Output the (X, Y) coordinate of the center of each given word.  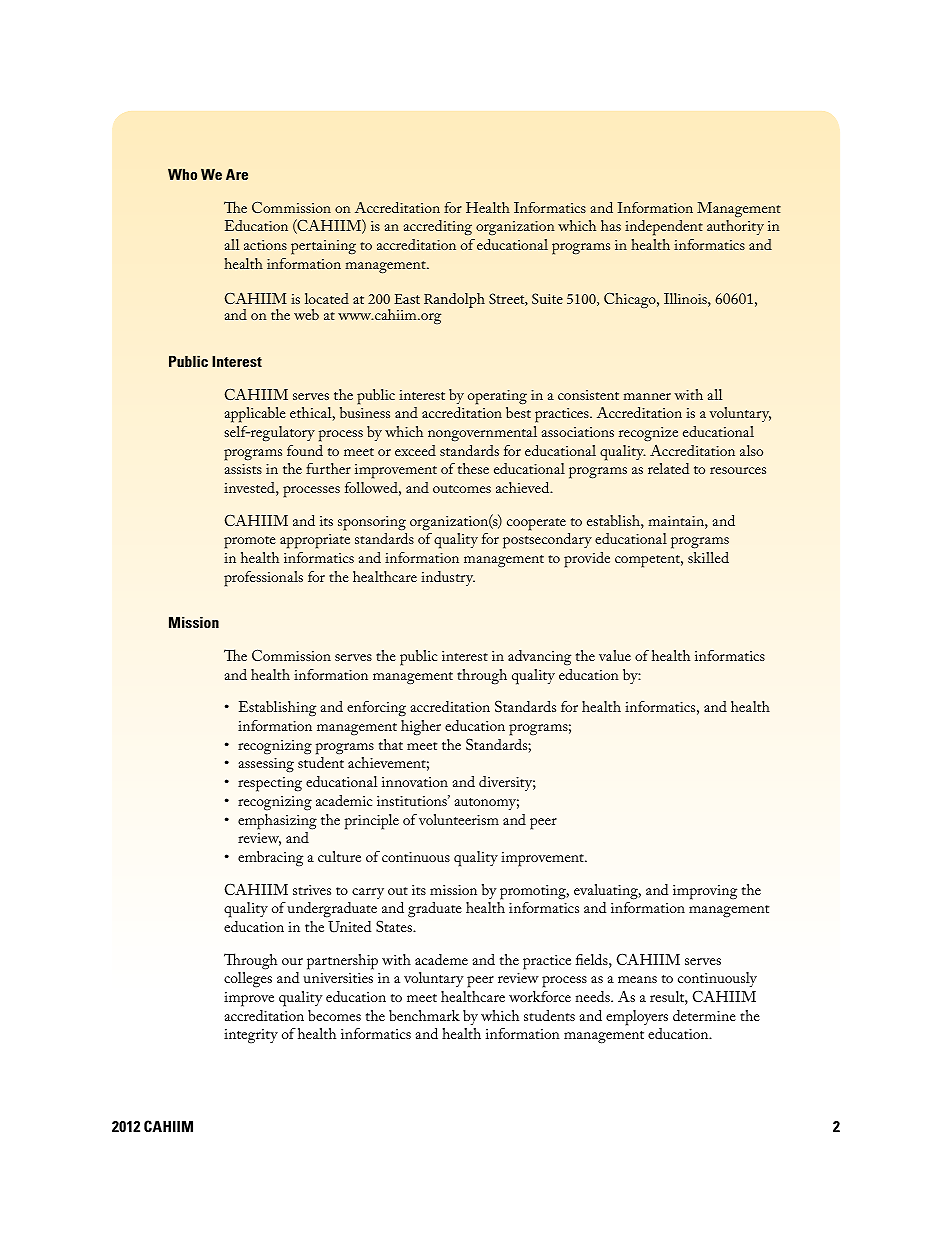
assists (243, 469)
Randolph (454, 300)
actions (265, 245)
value (615, 655)
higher (421, 728)
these (473, 468)
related (668, 468)
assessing (266, 765)
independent (664, 228)
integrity (251, 1036)
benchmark (424, 1015)
